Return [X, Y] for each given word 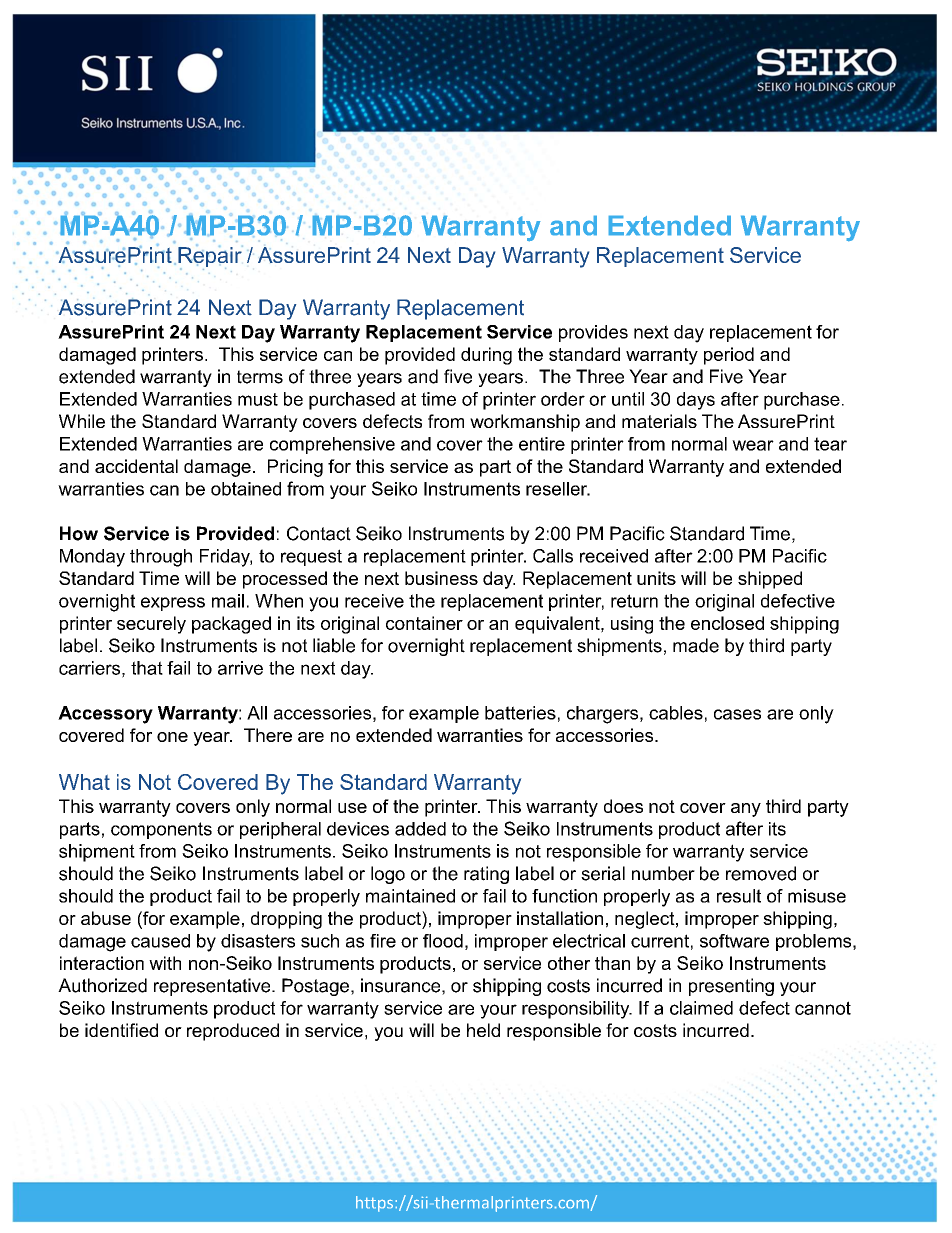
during [486, 356]
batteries [520, 713]
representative [213, 987]
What [84, 782]
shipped [770, 580]
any [746, 810]
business [441, 578]
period [729, 356]
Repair [210, 257]
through [161, 558]
